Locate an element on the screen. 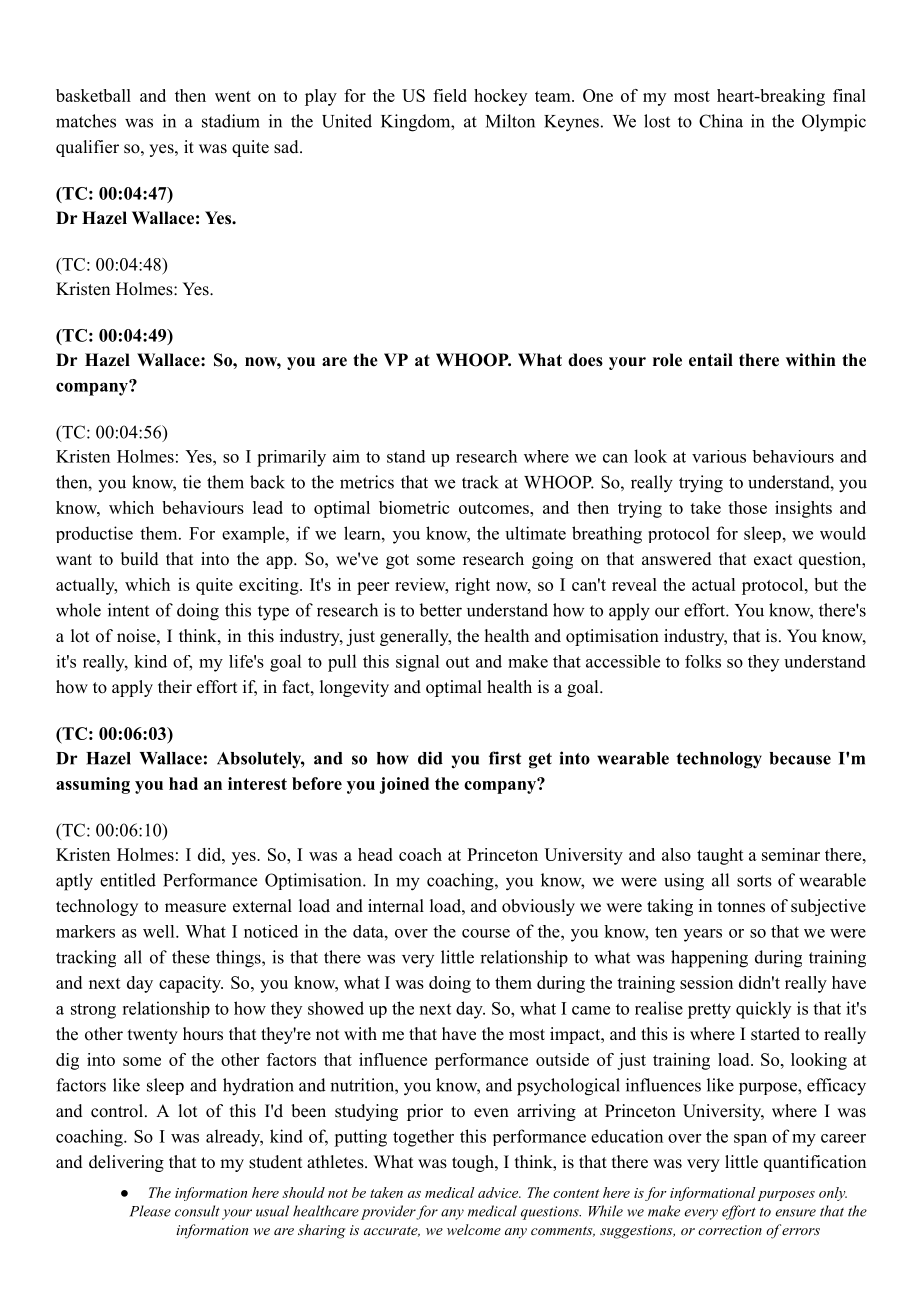  seminar is located at coordinates (791, 854).
